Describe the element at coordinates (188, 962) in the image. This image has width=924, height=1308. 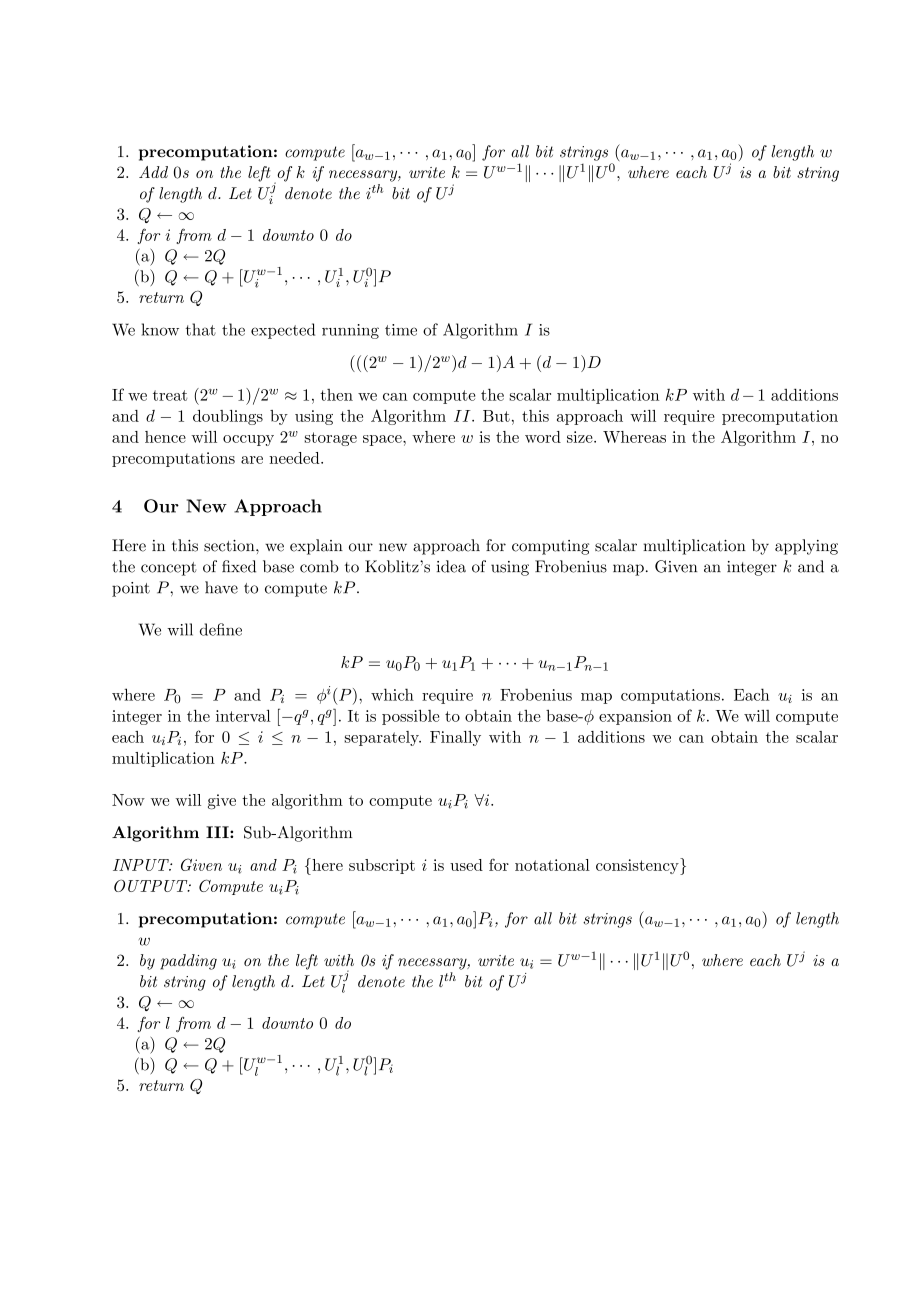
I see `padding` at that location.
